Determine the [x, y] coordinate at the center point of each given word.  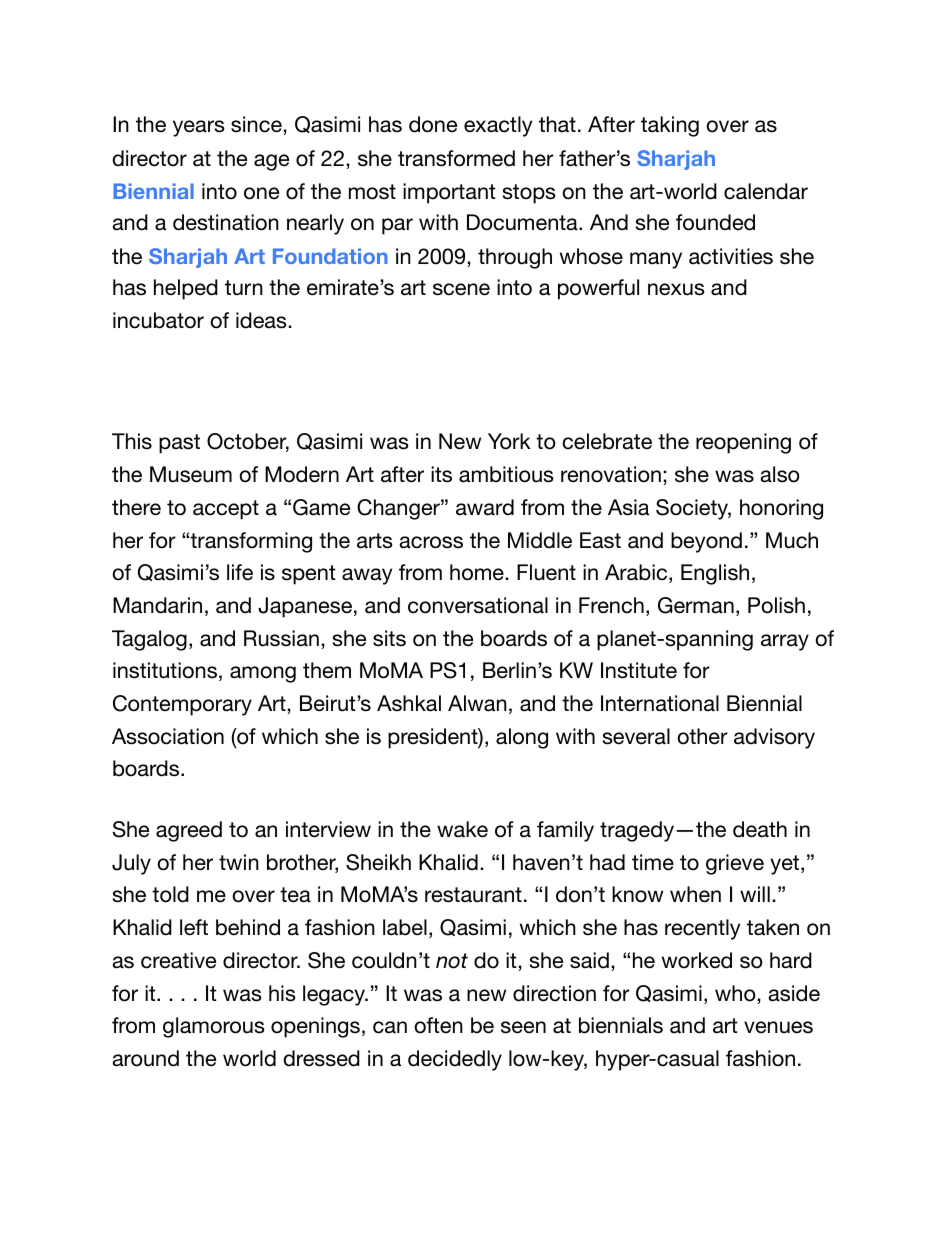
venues [778, 1027]
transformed [456, 158]
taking [670, 126]
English [715, 574]
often [438, 1025]
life [240, 572]
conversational [478, 605]
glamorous [214, 1027]
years [199, 128]
